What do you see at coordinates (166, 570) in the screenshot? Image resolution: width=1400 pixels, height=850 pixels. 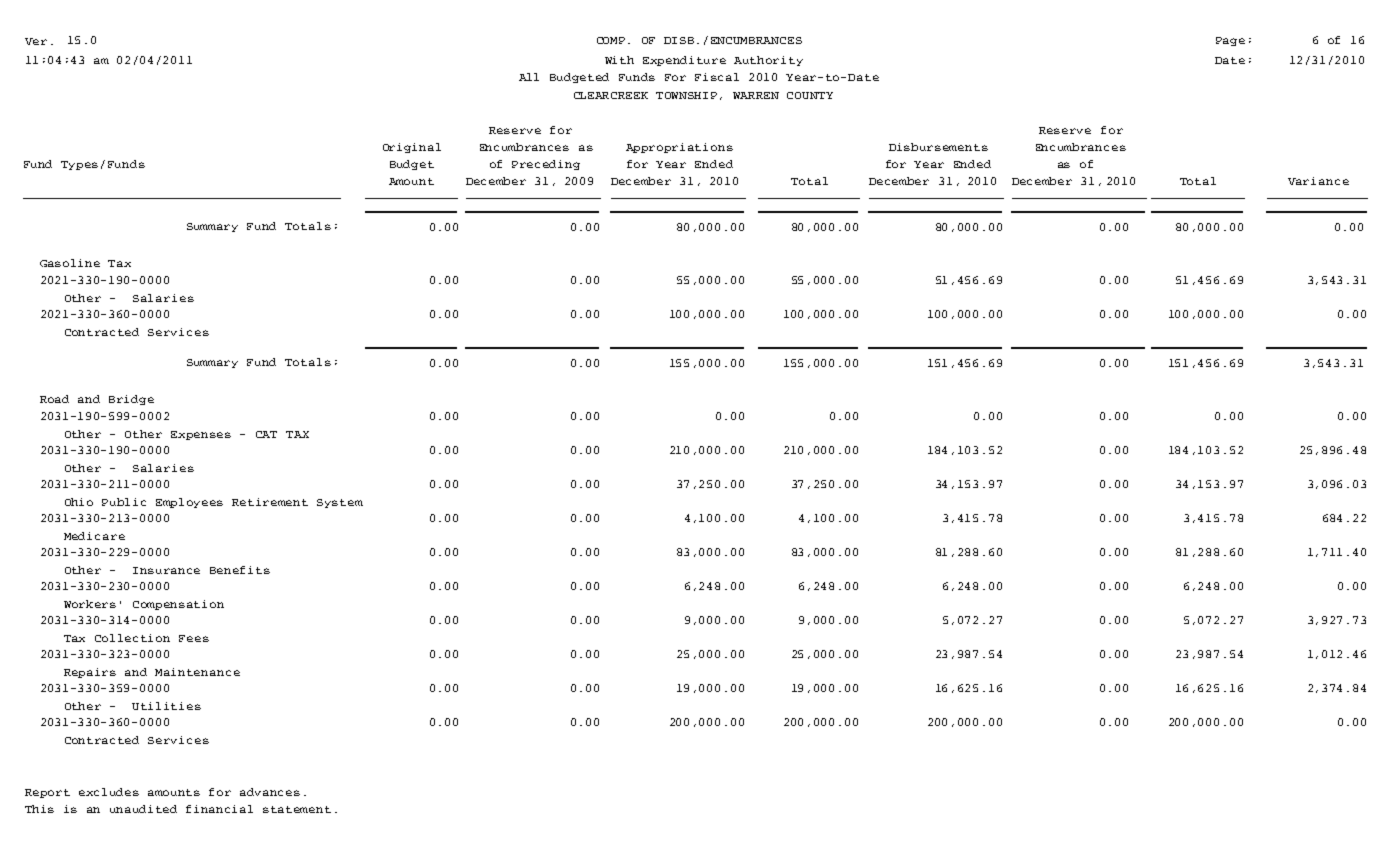 I see `Insurance` at bounding box center [166, 570].
